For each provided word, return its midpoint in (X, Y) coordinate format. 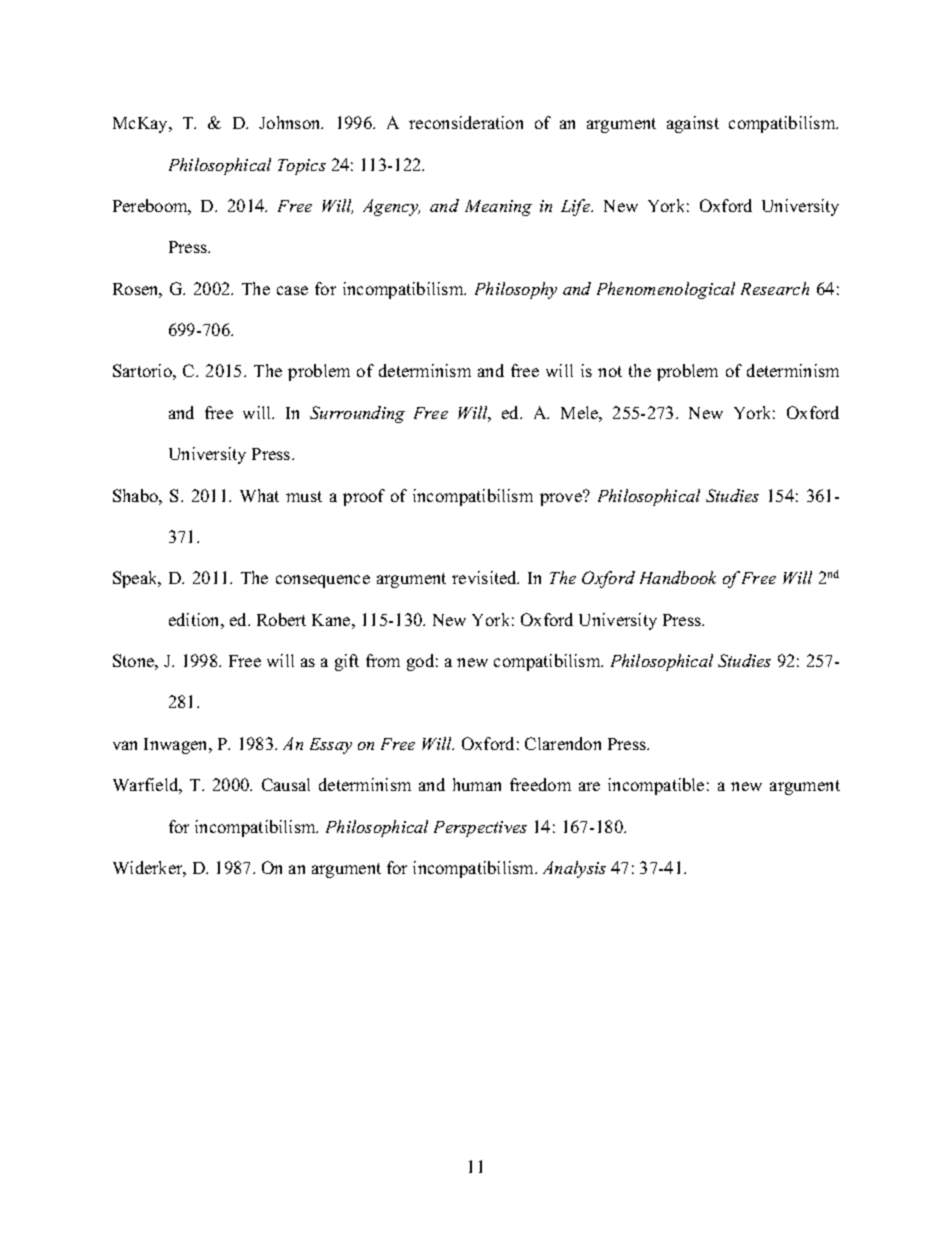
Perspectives (480, 829)
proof (364, 497)
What (259, 495)
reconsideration (466, 122)
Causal (286, 784)
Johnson (291, 122)
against (693, 124)
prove (562, 498)
